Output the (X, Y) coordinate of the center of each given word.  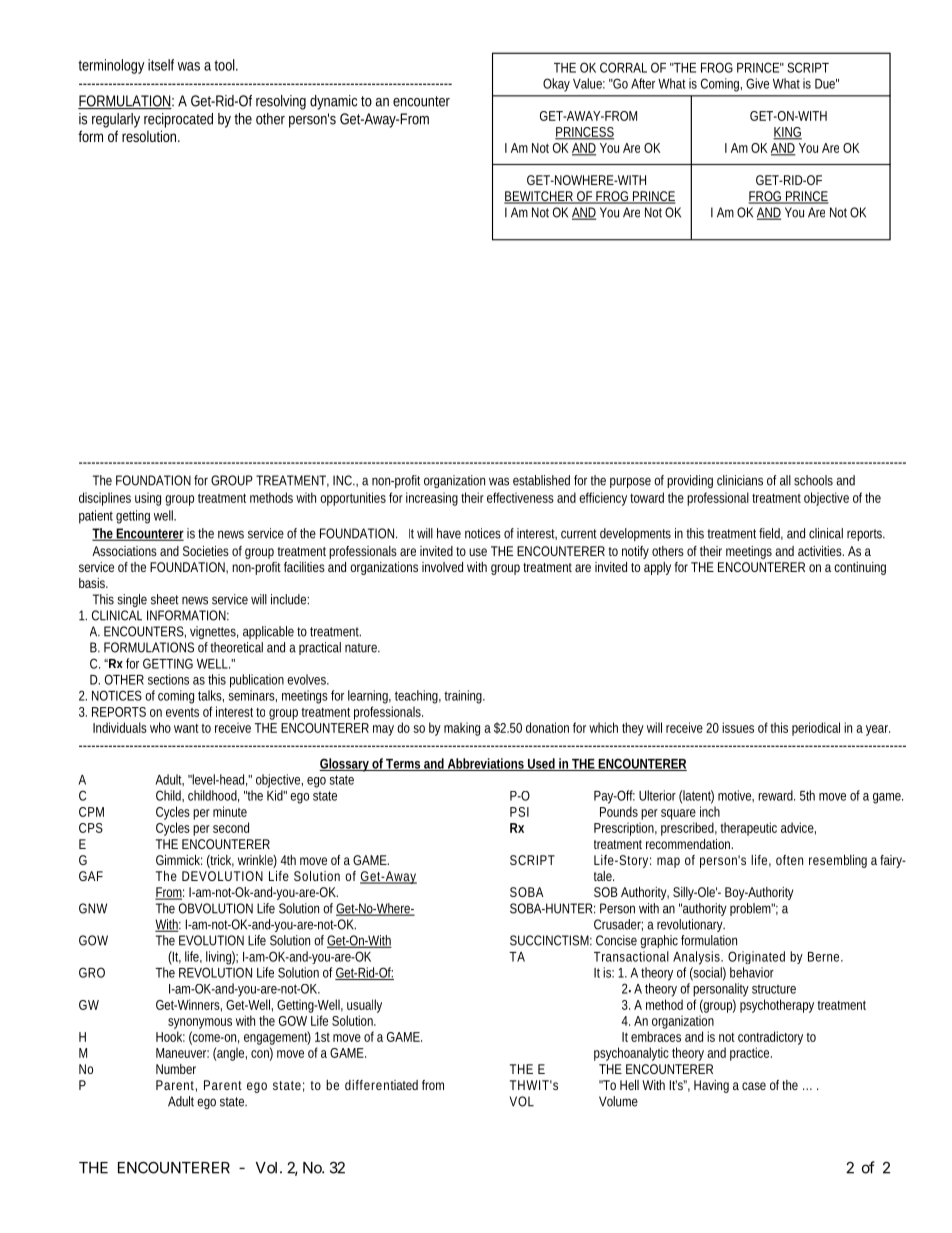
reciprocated (178, 120)
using (148, 499)
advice (798, 828)
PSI (519, 812)
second (231, 827)
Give (757, 83)
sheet (165, 599)
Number (176, 1069)
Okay (556, 85)
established (541, 480)
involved (442, 567)
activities (821, 551)
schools (813, 480)
